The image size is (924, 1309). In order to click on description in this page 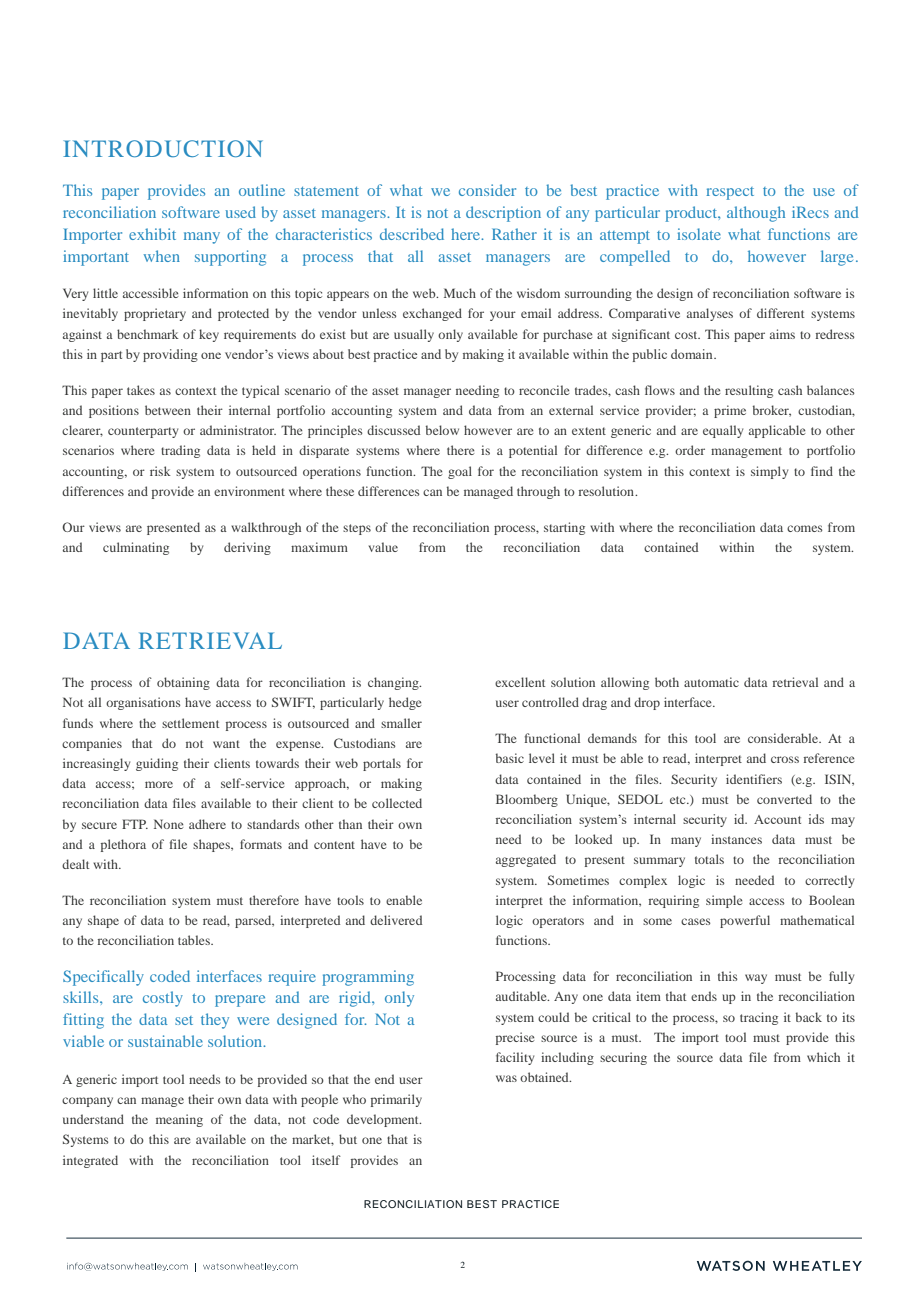, I will do `click(503, 214)`.
